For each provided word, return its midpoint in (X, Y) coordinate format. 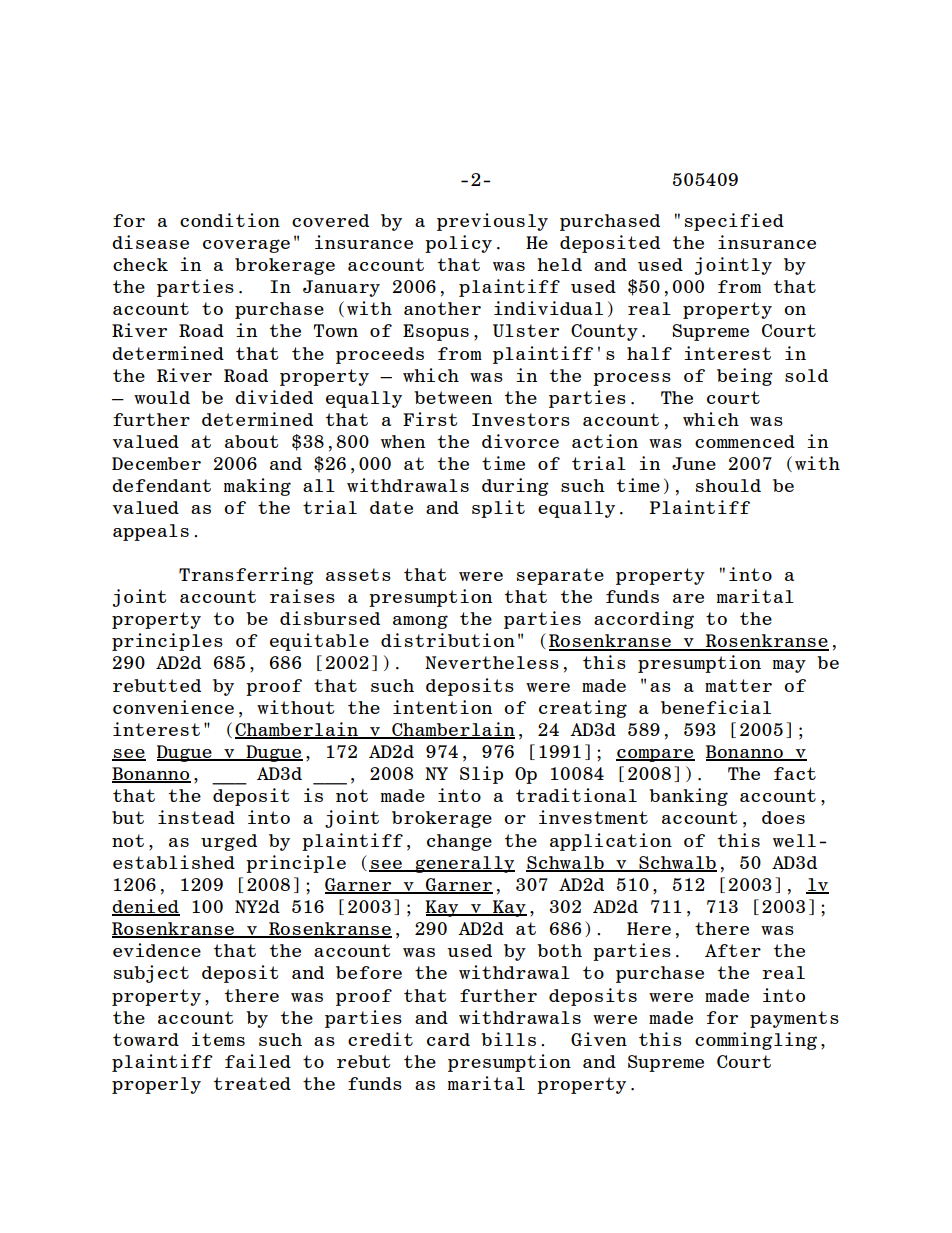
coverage (246, 246)
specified (734, 222)
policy (458, 244)
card (448, 1039)
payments (794, 1019)
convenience (173, 707)
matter (738, 685)
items (218, 1039)
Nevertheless (492, 662)
